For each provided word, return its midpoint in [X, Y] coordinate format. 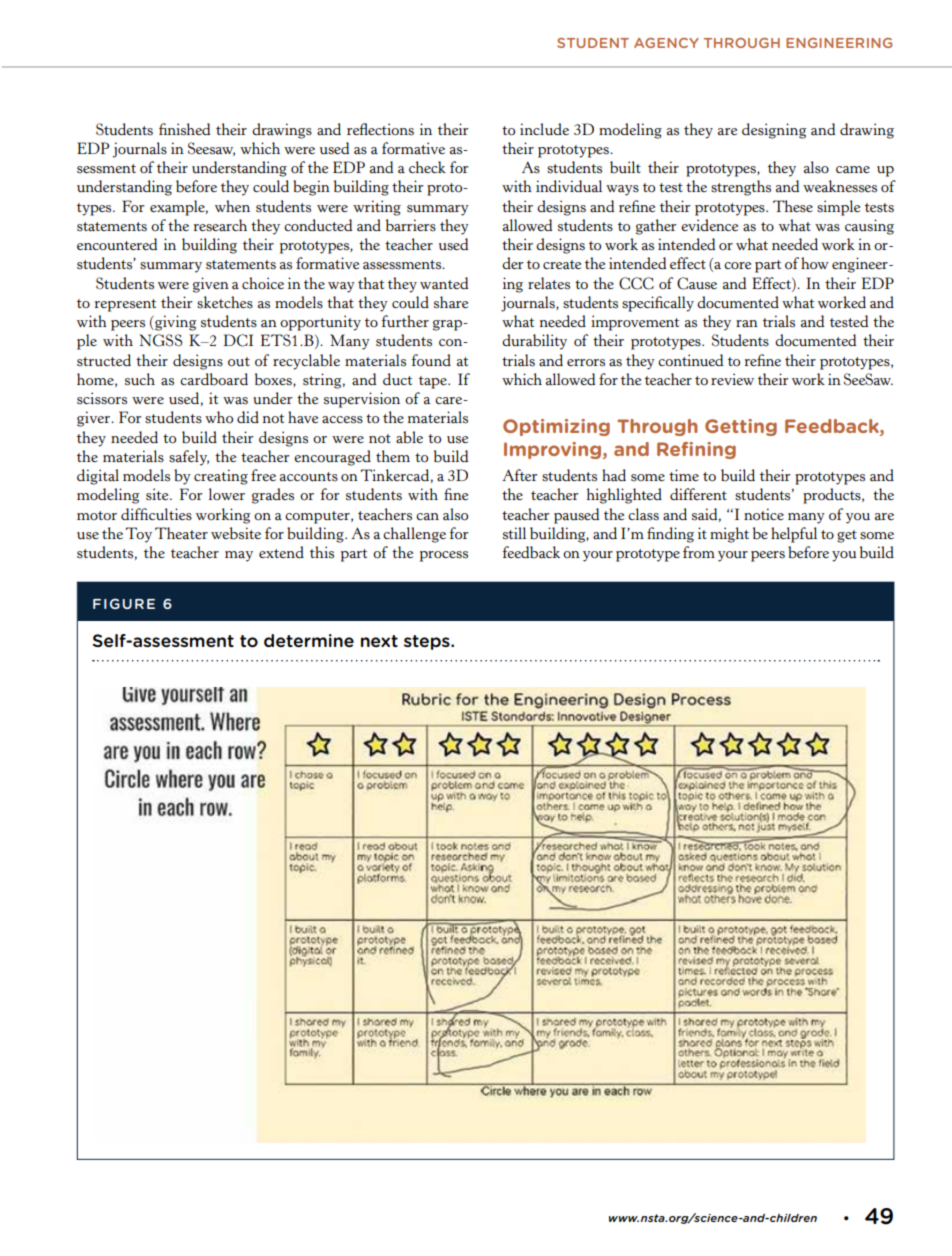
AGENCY [666, 43]
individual [569, 186]
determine [309, 641]
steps [428, 642]
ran [747, 324]
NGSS [160, 340]
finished [184, 129]
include [544, 129]
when [232, 206]
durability [534, 342]
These [793, 206]
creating [221, 477]
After [519, 475]
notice [764, 514]
